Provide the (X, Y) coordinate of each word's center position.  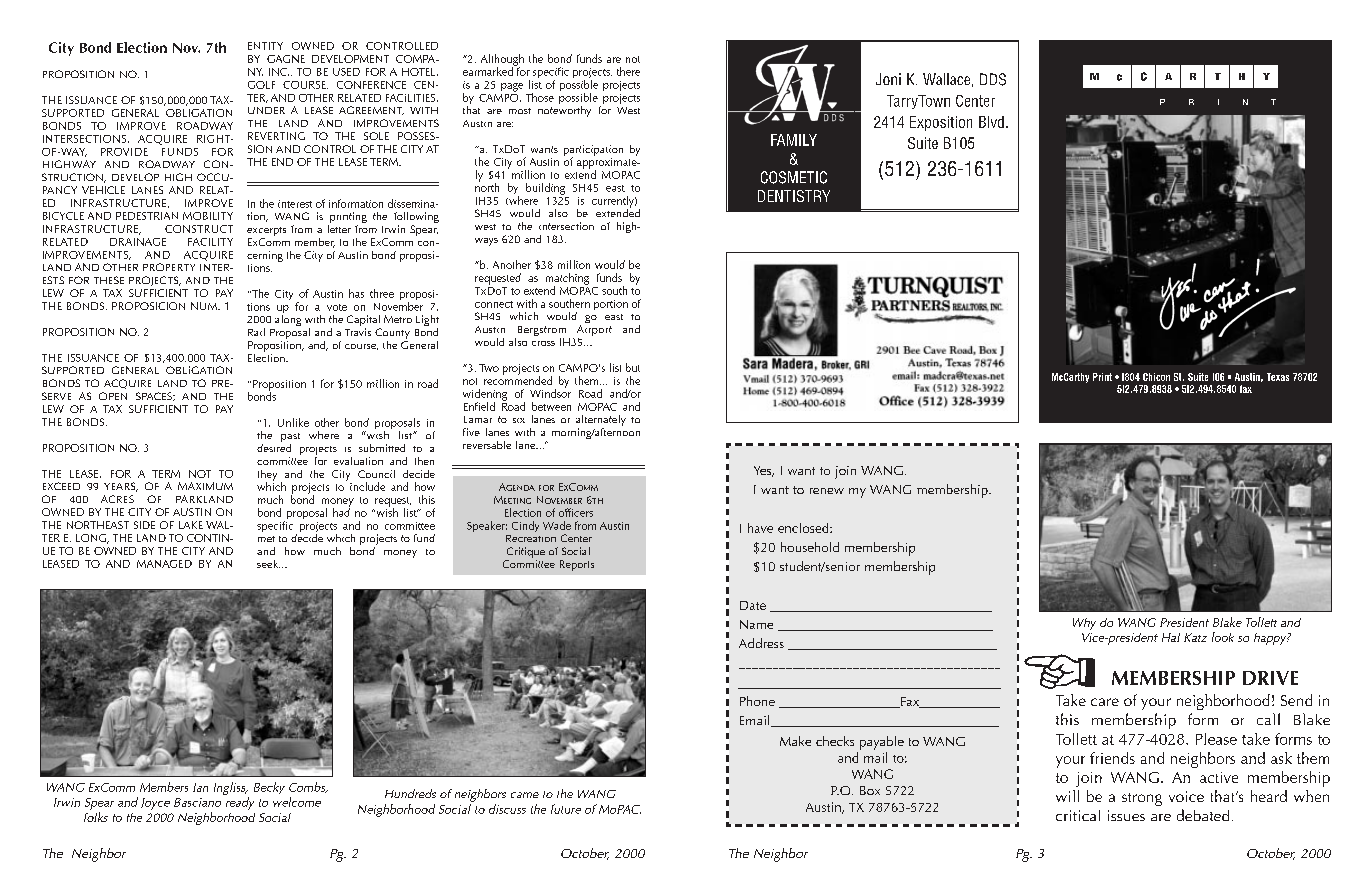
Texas (1278, 377)
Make (795, 741)
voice (1186, 796)
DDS (993, 79)
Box (870, 790)
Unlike (293, 422)
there (628, 71)
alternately (601, 422)
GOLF (261, 85)
